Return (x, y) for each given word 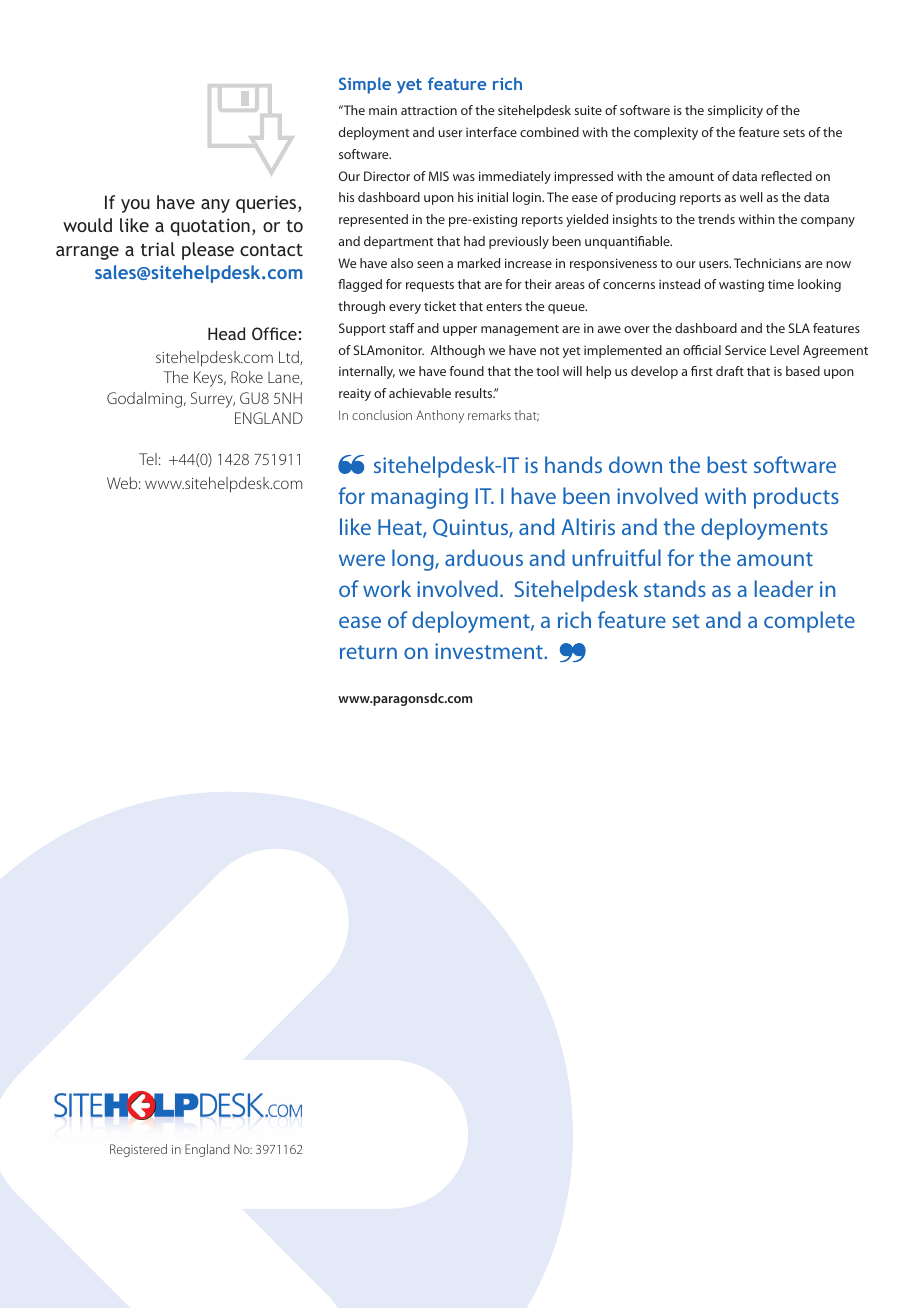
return (368, 652)
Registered (138, 1150)
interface (491, 132)
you (135, 206)
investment (490, 651)
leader (784, 588)
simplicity (735, 111)
